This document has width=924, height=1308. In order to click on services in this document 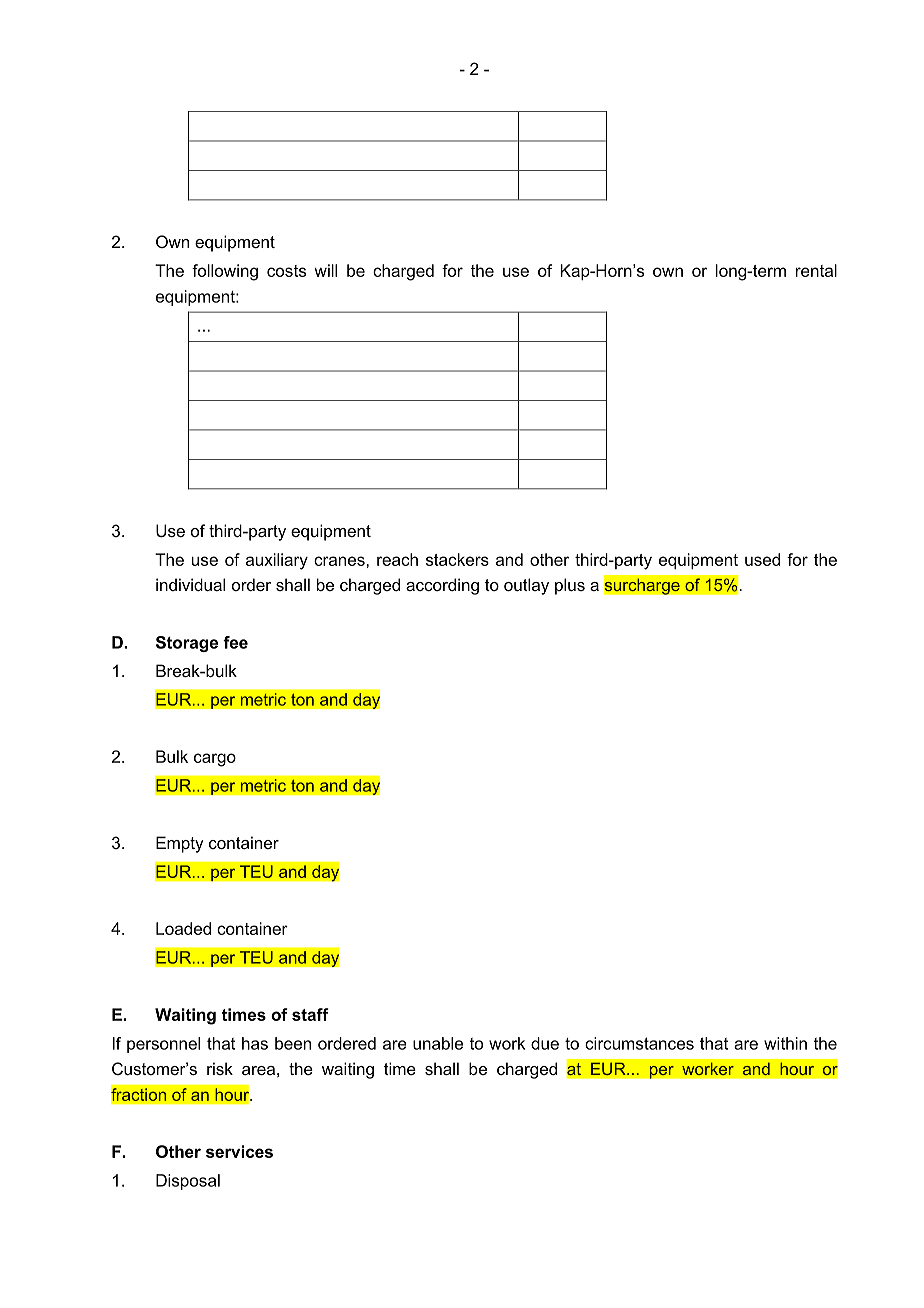, I will do `click(239, 1151)`.
